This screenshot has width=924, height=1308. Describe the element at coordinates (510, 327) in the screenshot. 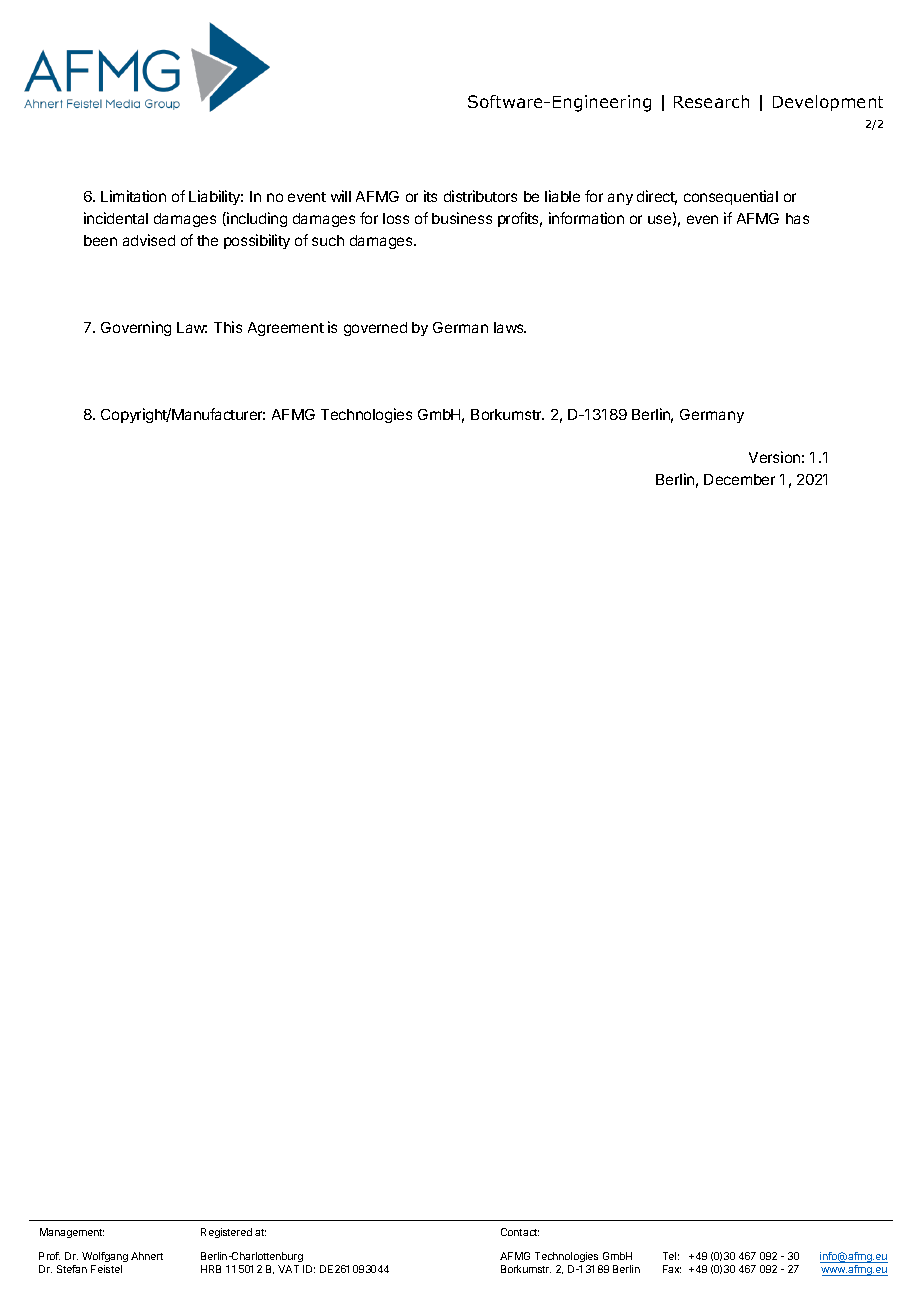

I see `laws` at that location.
